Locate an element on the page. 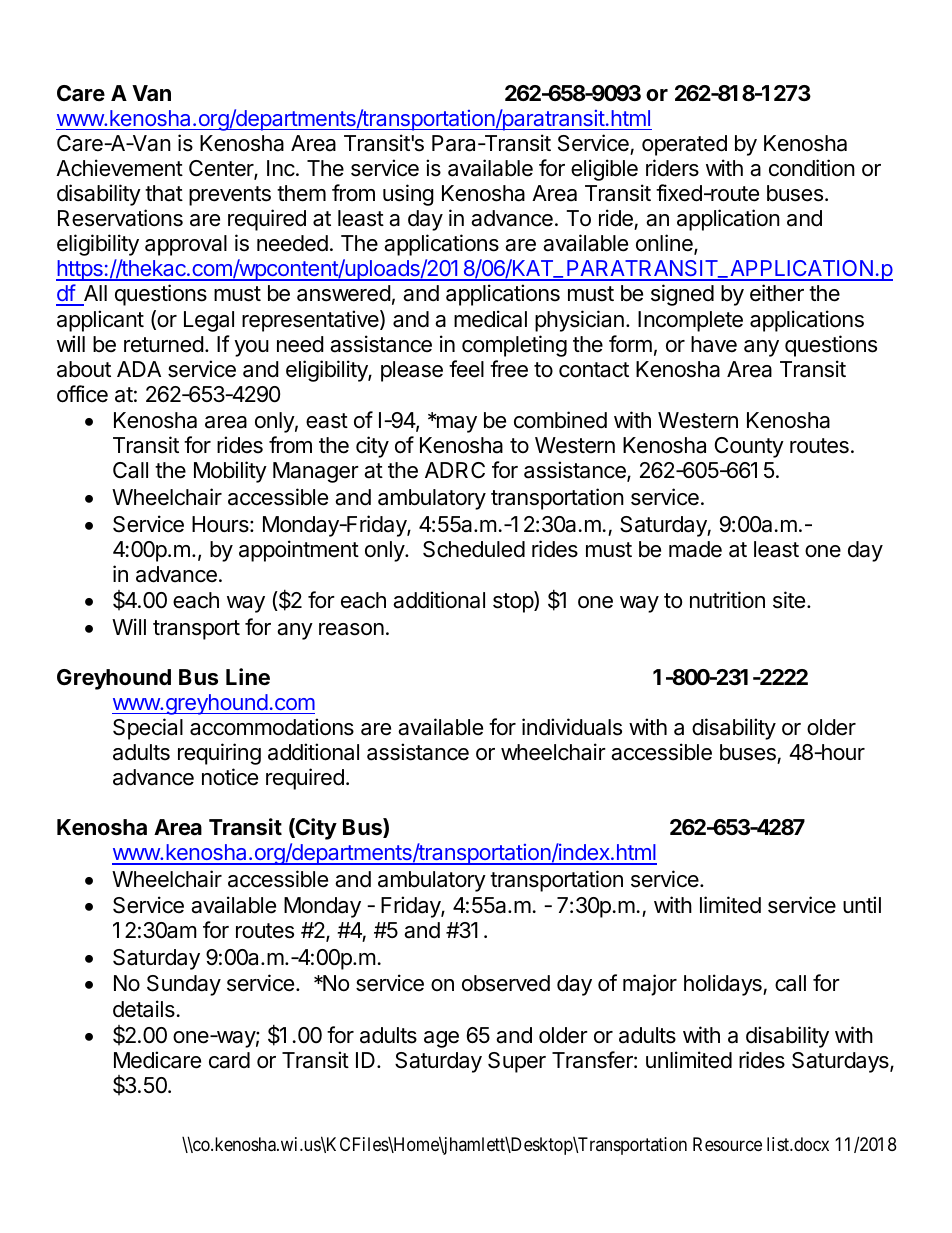 This document has height=1233, width=952. County is located at coordinates (749, 447).
